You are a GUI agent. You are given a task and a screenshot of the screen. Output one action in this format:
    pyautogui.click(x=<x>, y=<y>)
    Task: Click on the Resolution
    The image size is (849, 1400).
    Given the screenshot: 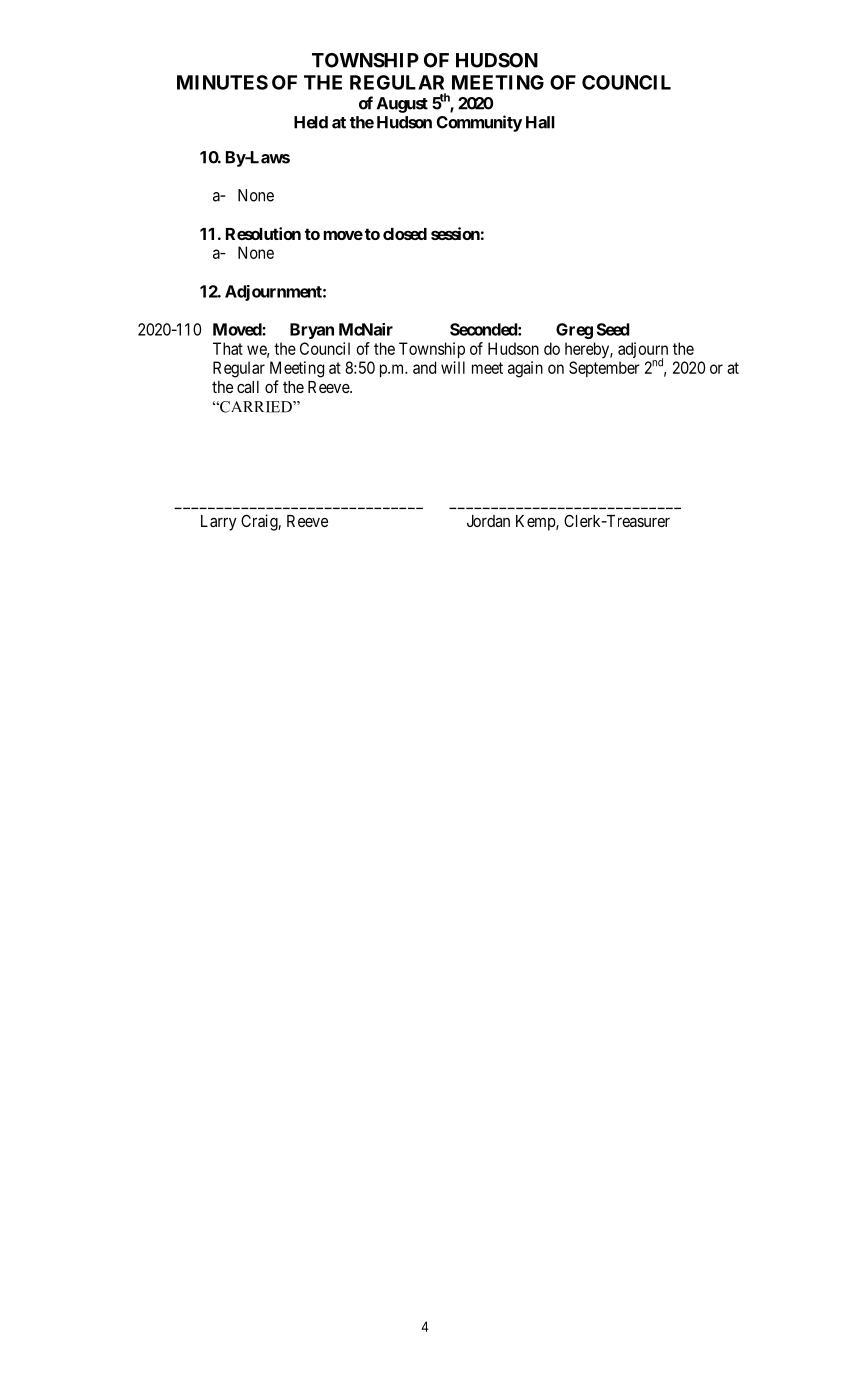 What is the action you would take?
    pyautogui.click(x=263, y=233)
